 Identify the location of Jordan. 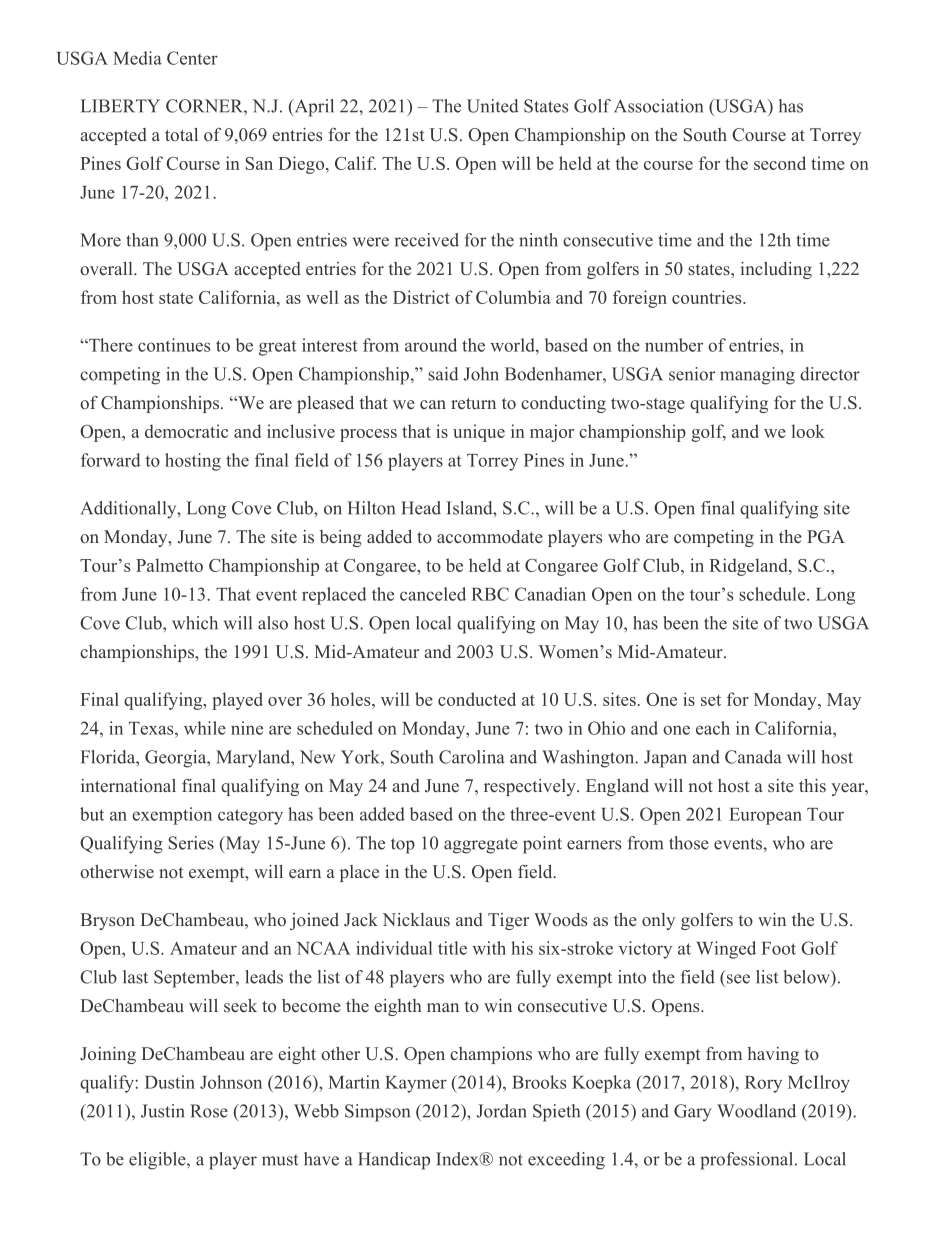
(502, 1111).
